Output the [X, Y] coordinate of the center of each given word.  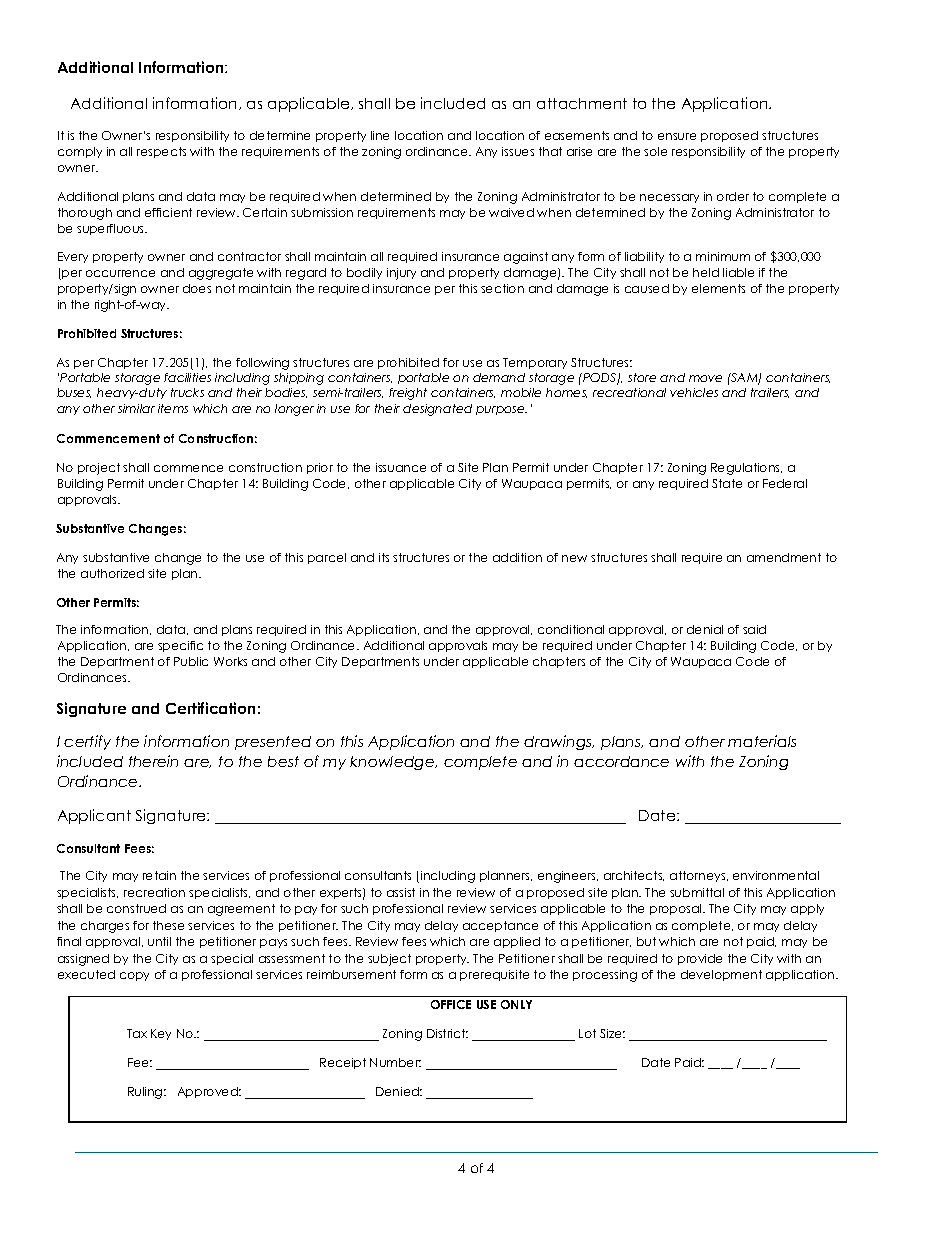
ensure [677, 136]
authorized [112, 573]
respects [161, 152]
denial [705, 629]
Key [161, 1034]
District [447, 1033]
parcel [327, 558]
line [380, 135]
